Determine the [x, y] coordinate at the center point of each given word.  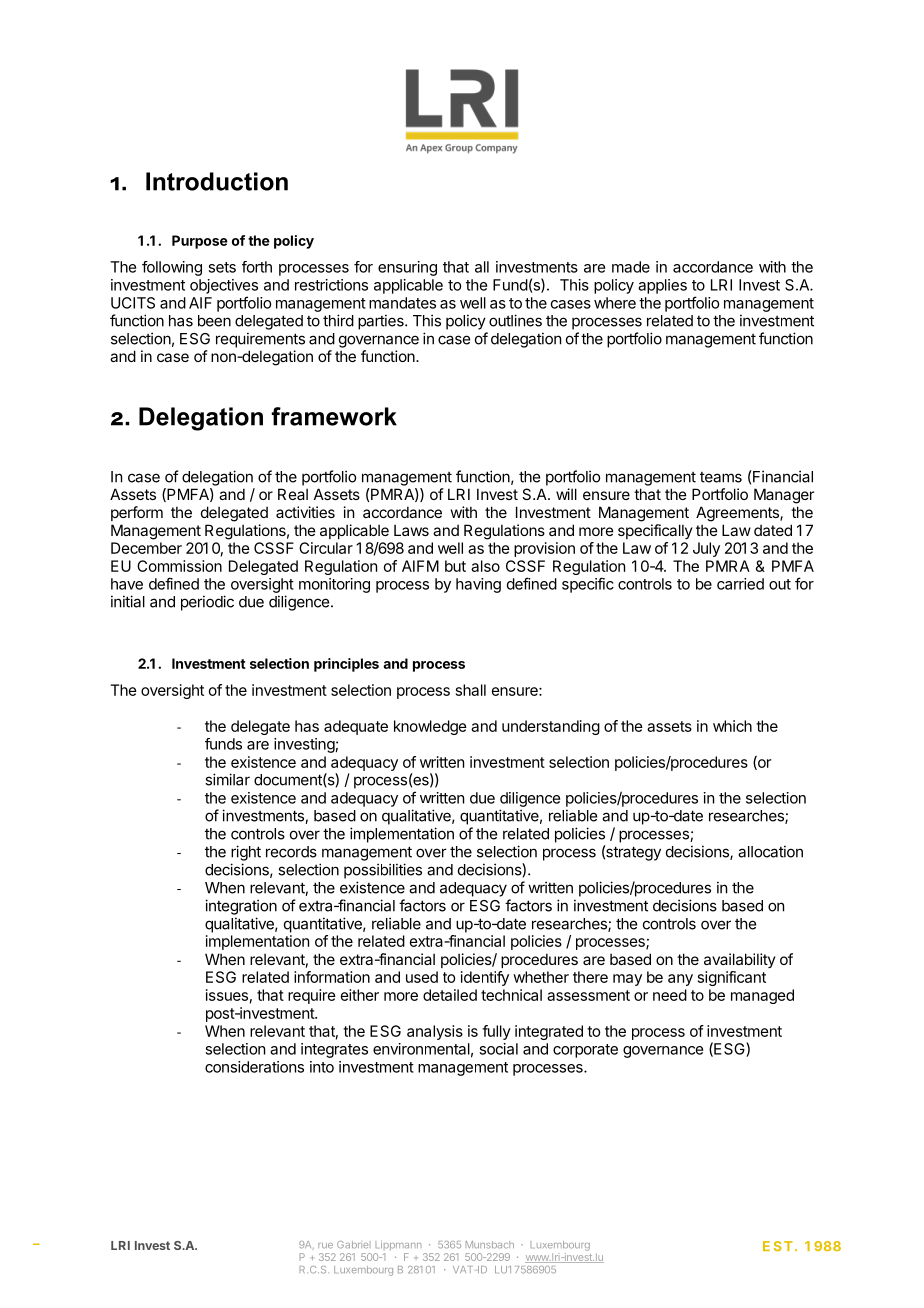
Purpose [200, 242]
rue [325, 1246]
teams [721, 477]
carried [740, 584]
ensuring [407, 268]
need [670, 995]
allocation [770, 851]
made [631, 267]
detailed [450, 995]
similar [227, 779]
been [214, 321]
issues [227, 995]
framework [334, 416]
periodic [207, 603]
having [478, 585]
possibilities [383, 871]
